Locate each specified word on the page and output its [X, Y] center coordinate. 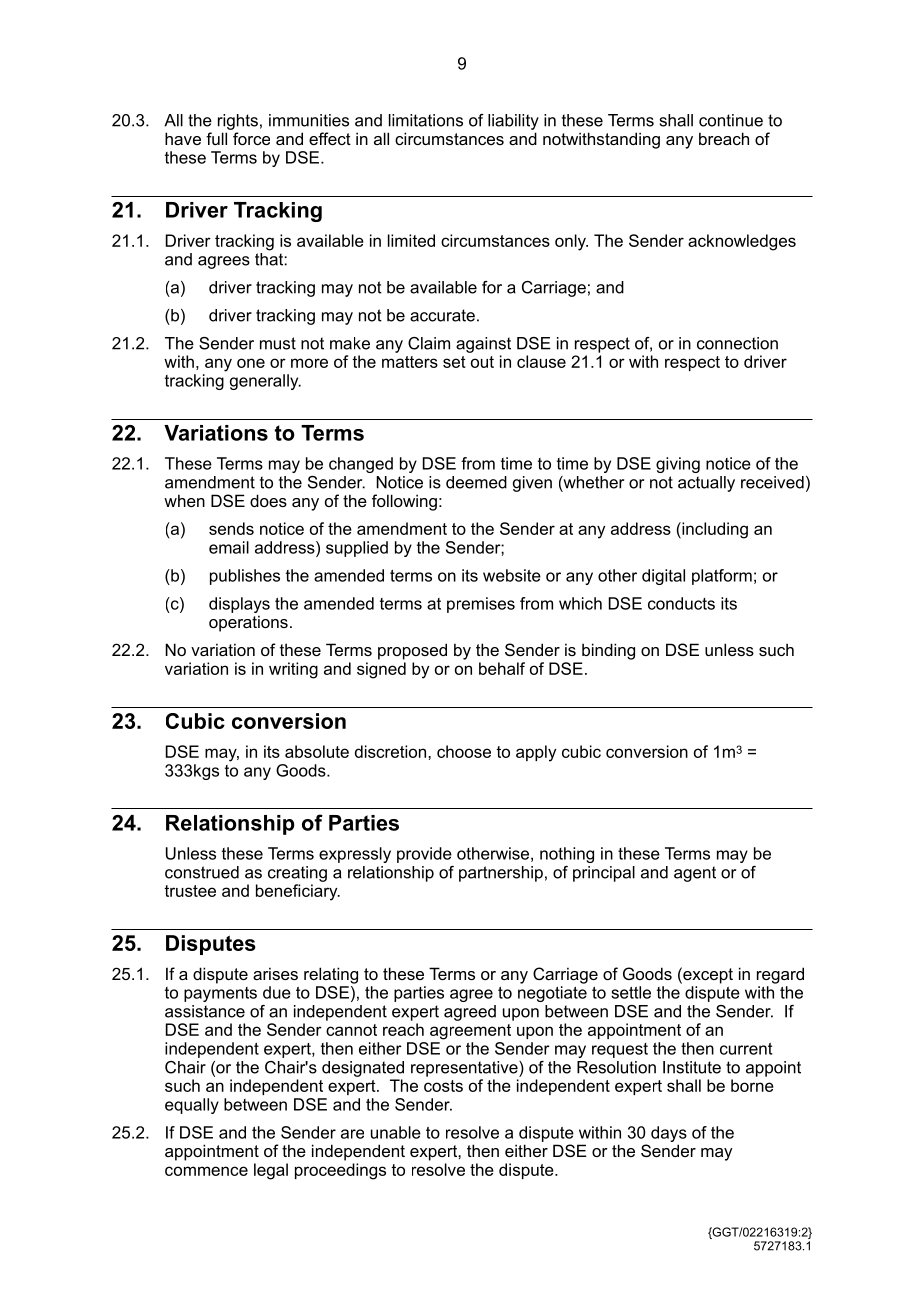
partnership [501, 874]
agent [695, 874]
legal [271, 1171]
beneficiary [298, 892]
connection [737, 343]
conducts [681, 603]
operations [248, 623]
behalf [502, 668]
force [251, 138]
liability [513, 122]
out [482, 362]
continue [731, 120]
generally [265, 382]
